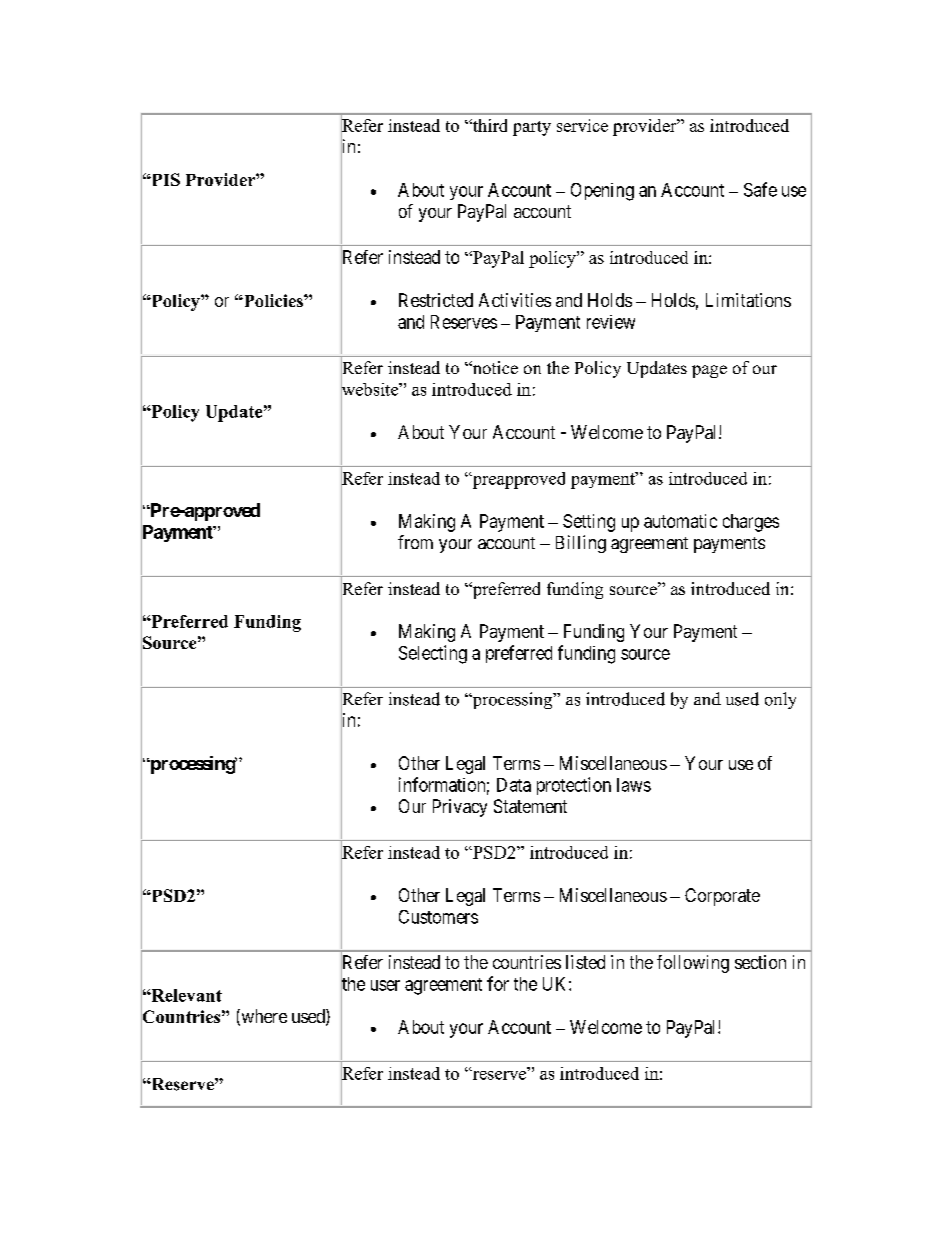 The height and width of the screenshot is (1233, 952). Describe the element at coordinates (532, 128) in the screenshot. I see `party` at that location.
